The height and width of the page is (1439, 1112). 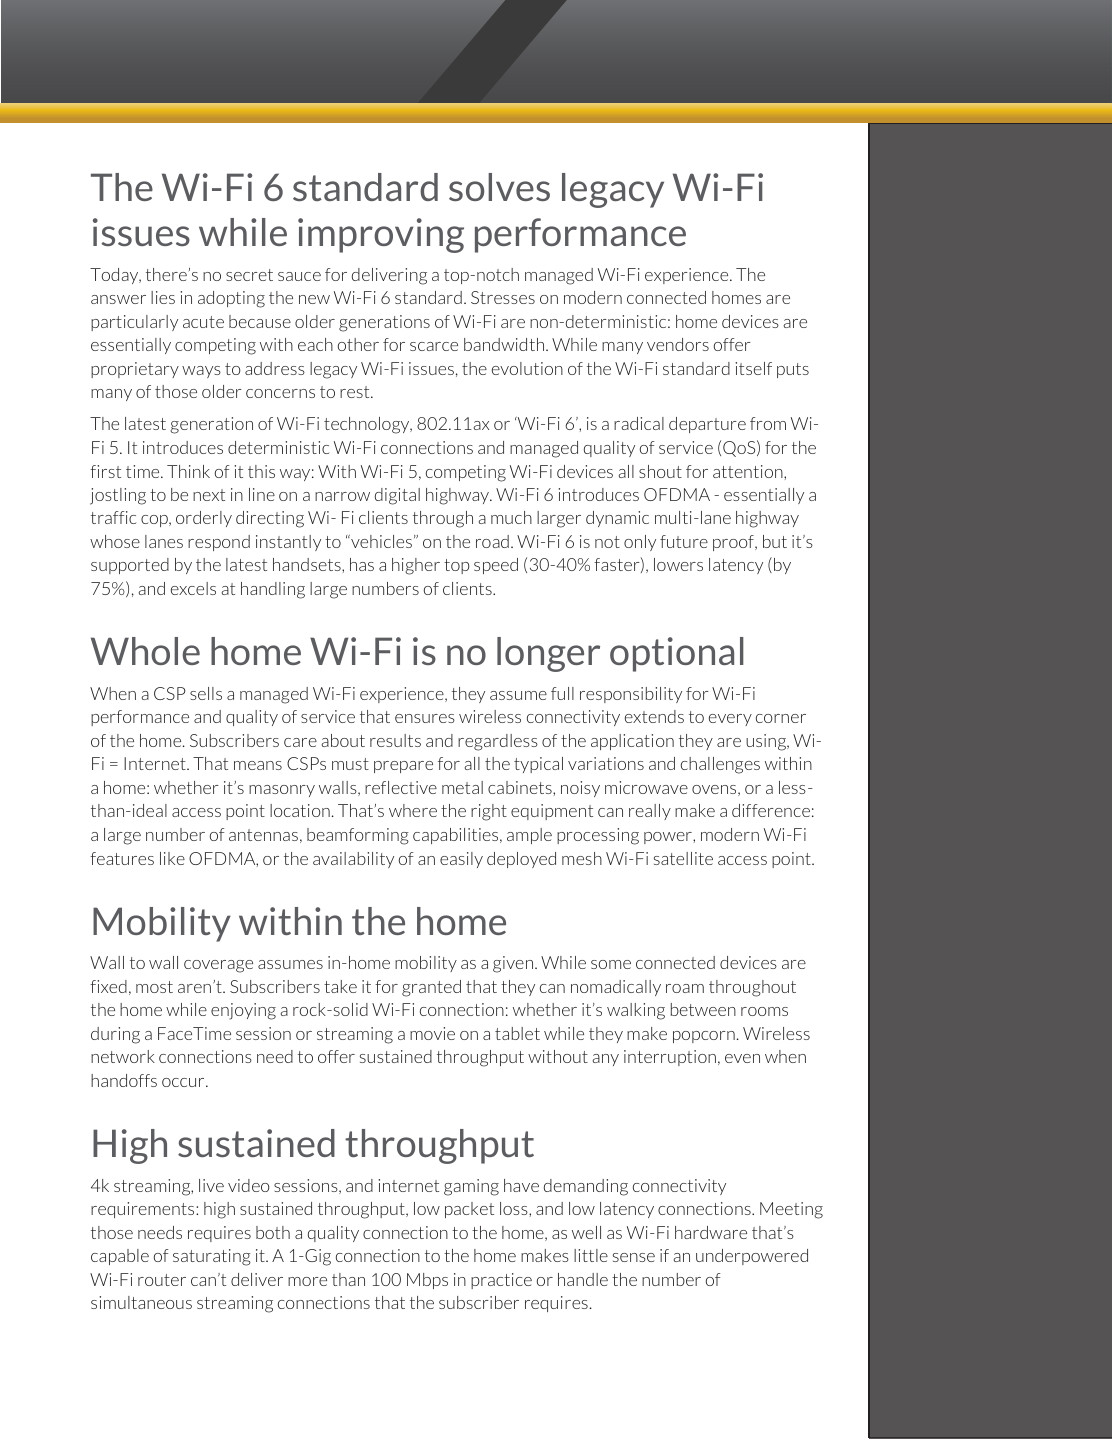 What do you see at coordinates (154, 987) in the page?
I see `most` at bounding box center [154, 987].
